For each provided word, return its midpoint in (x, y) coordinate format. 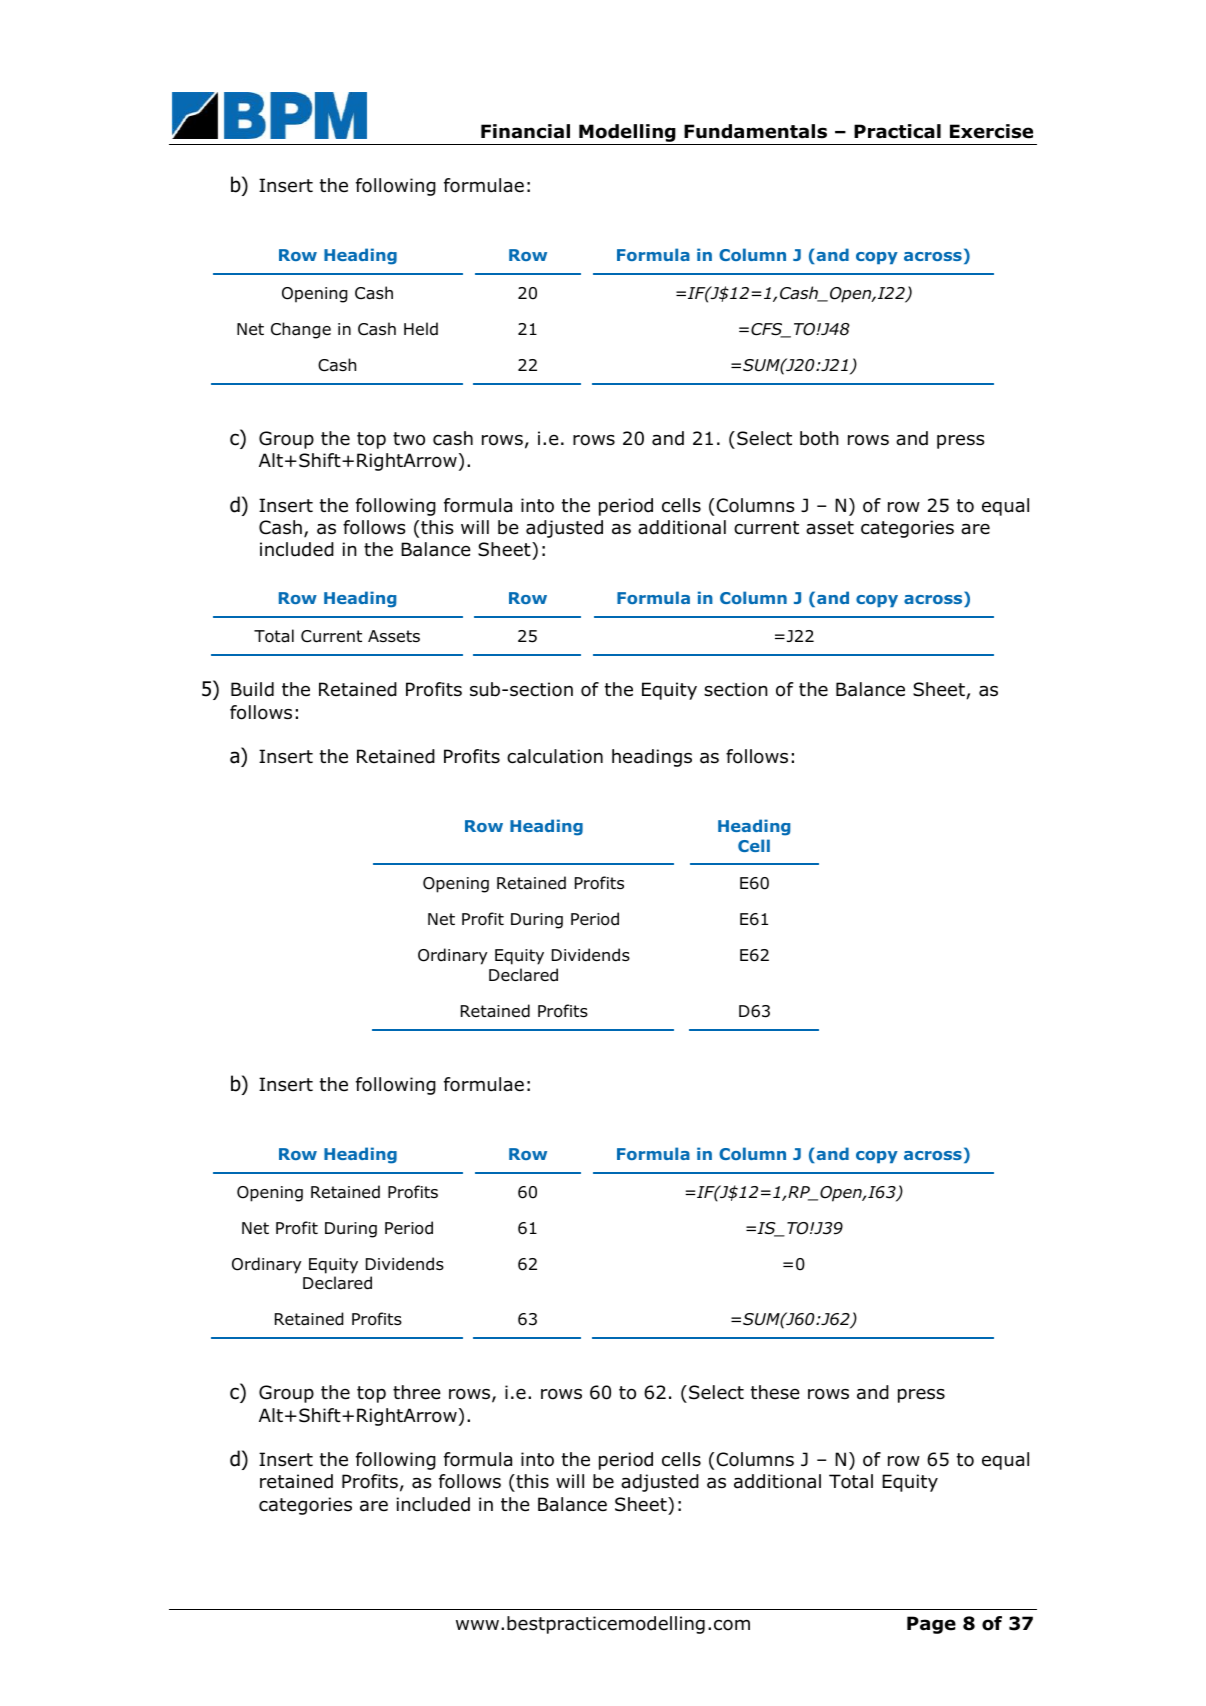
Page (931, 1625)
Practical (897, 131)
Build (252, 689)
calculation (555, 756)
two (409, 439)
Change (301, 330)
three (417, 1392)
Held (421, 329)
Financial (525, 131)
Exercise (991, 131)
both (819, 438)
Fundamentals (755, 131)
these (775, 1392)
